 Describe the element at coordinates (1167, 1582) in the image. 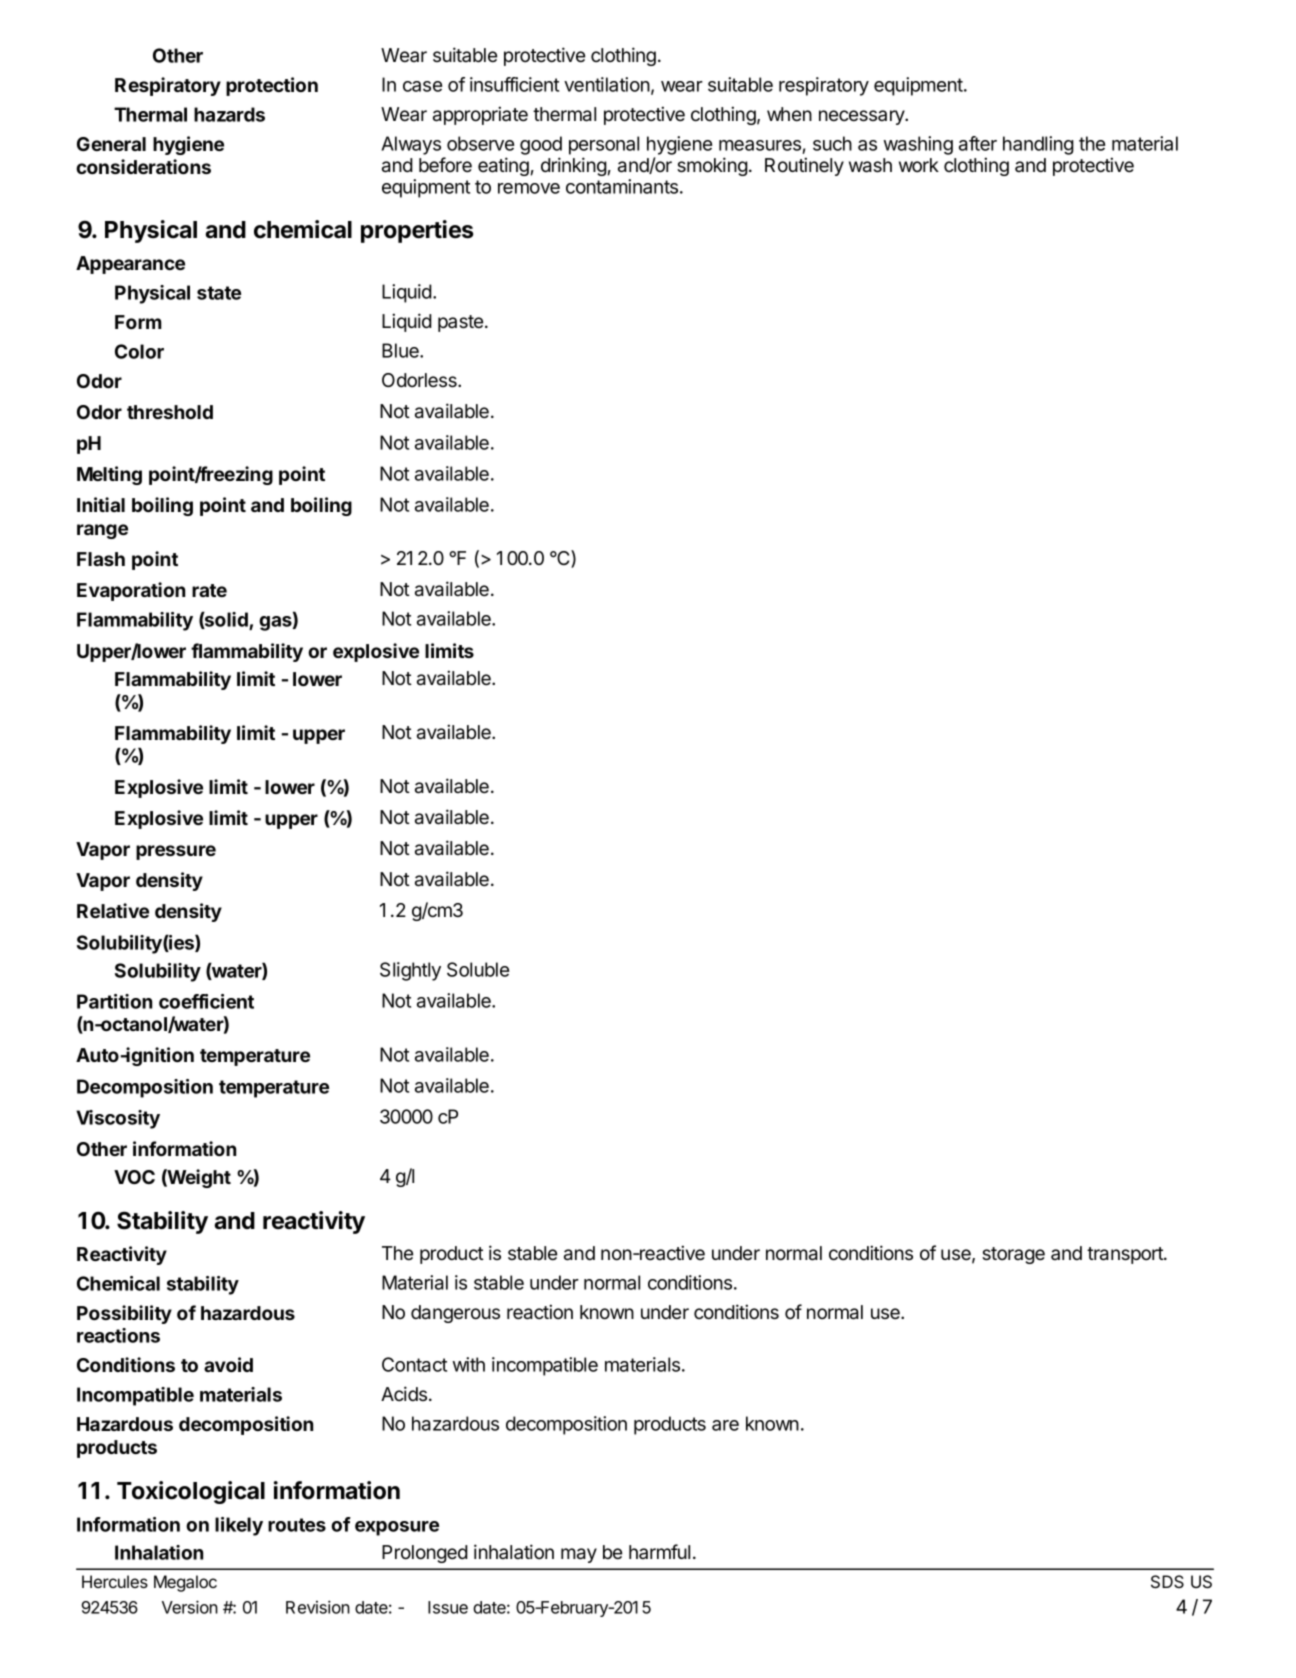

I see `SDS` at that location.
